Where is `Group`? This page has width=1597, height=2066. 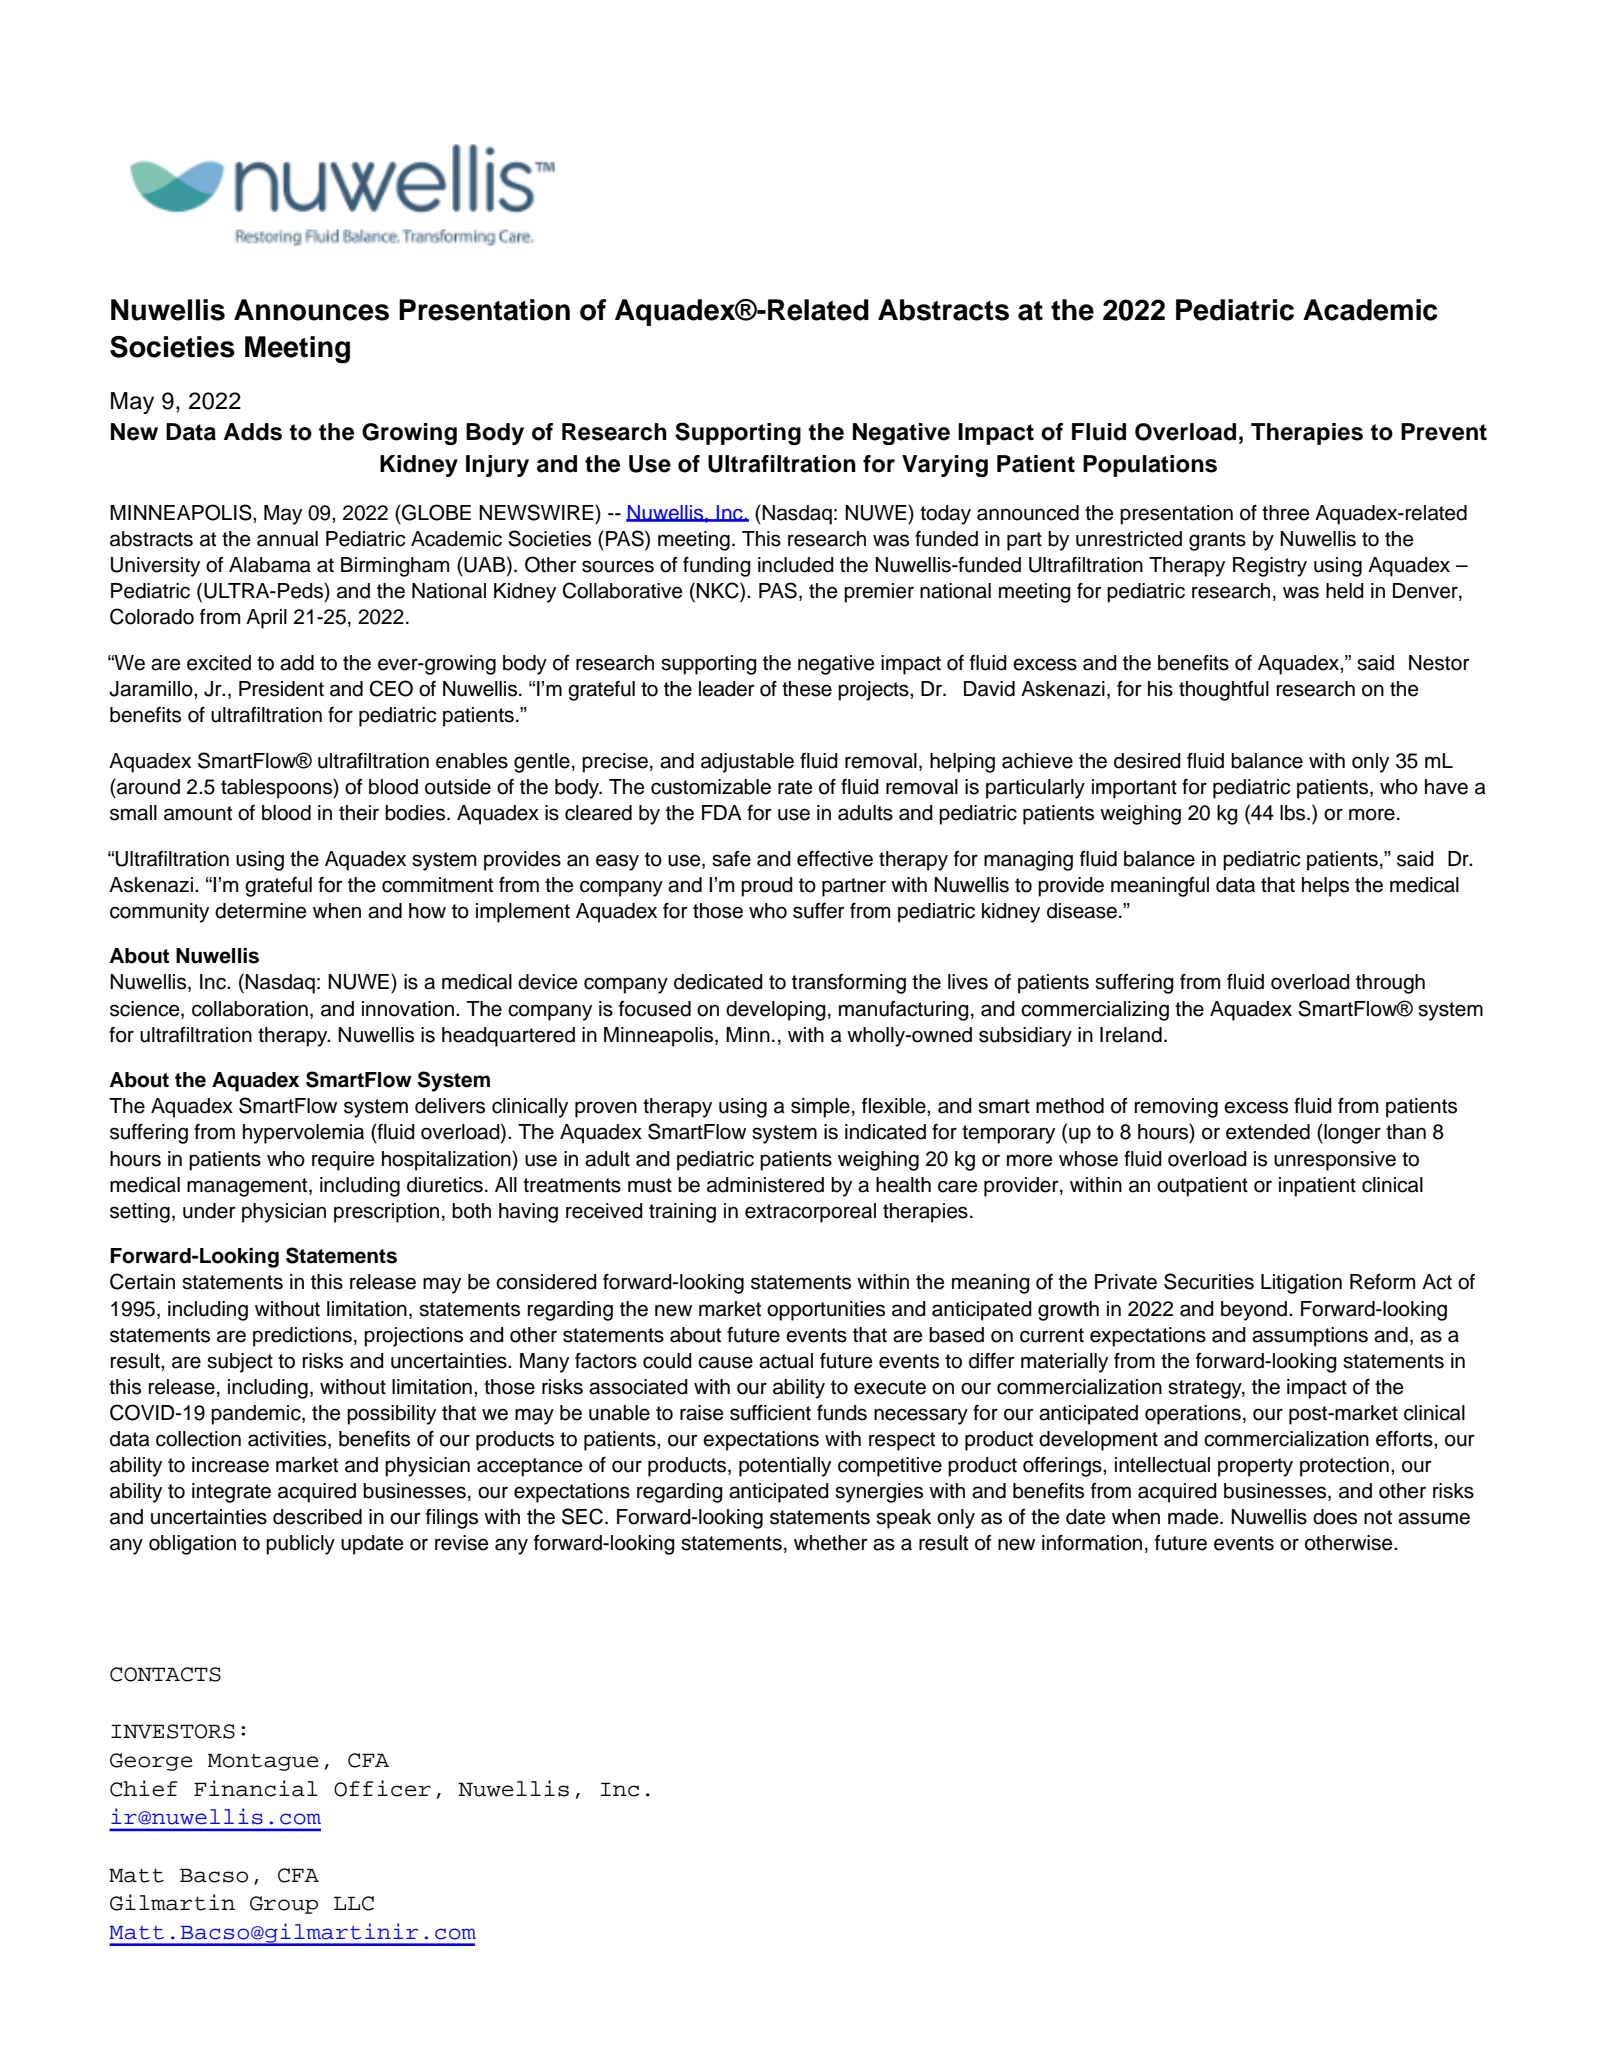
Group is located at coordinates (284, 1905).
